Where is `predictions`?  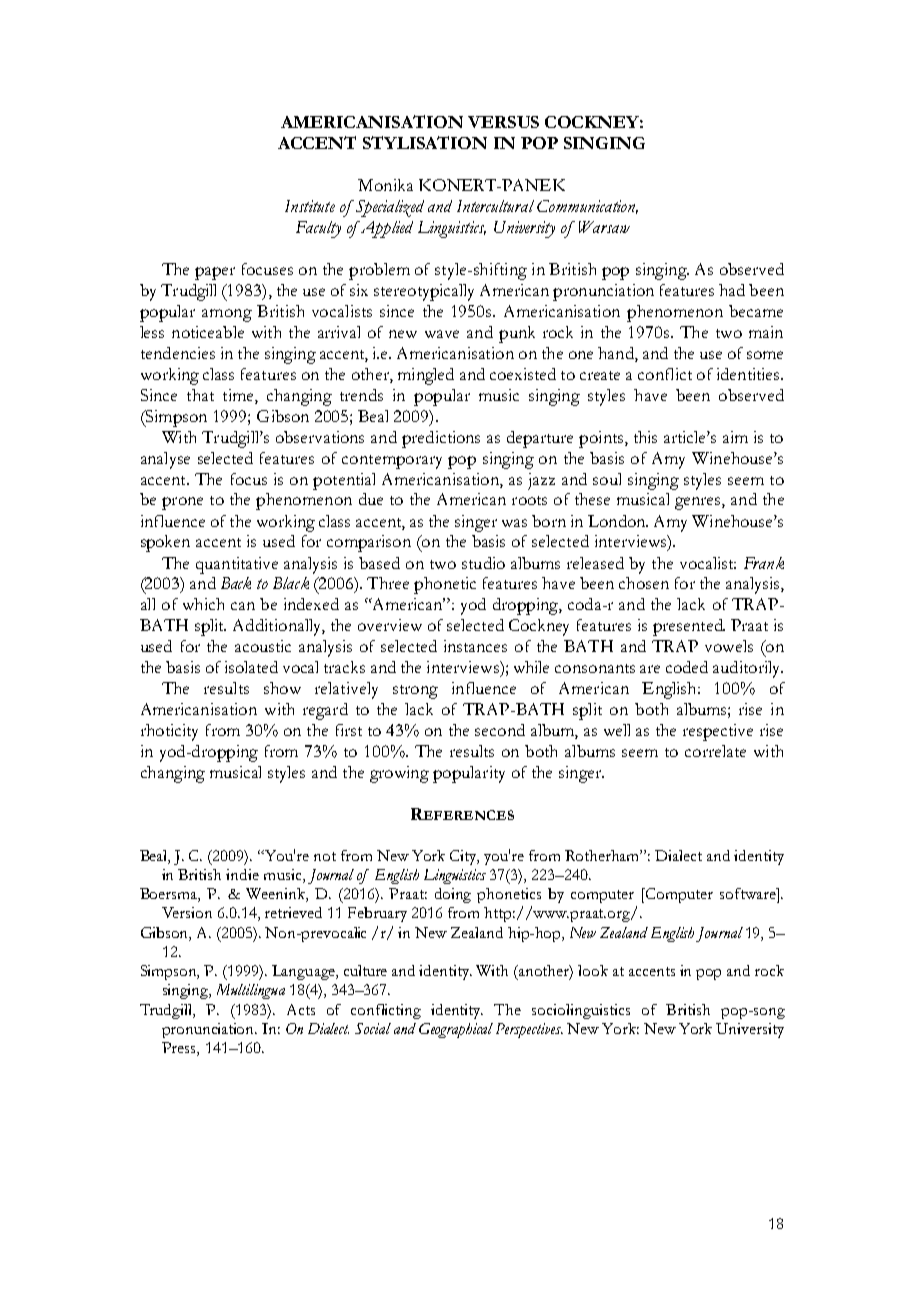
predictions is located at coordinates (441, 439).
